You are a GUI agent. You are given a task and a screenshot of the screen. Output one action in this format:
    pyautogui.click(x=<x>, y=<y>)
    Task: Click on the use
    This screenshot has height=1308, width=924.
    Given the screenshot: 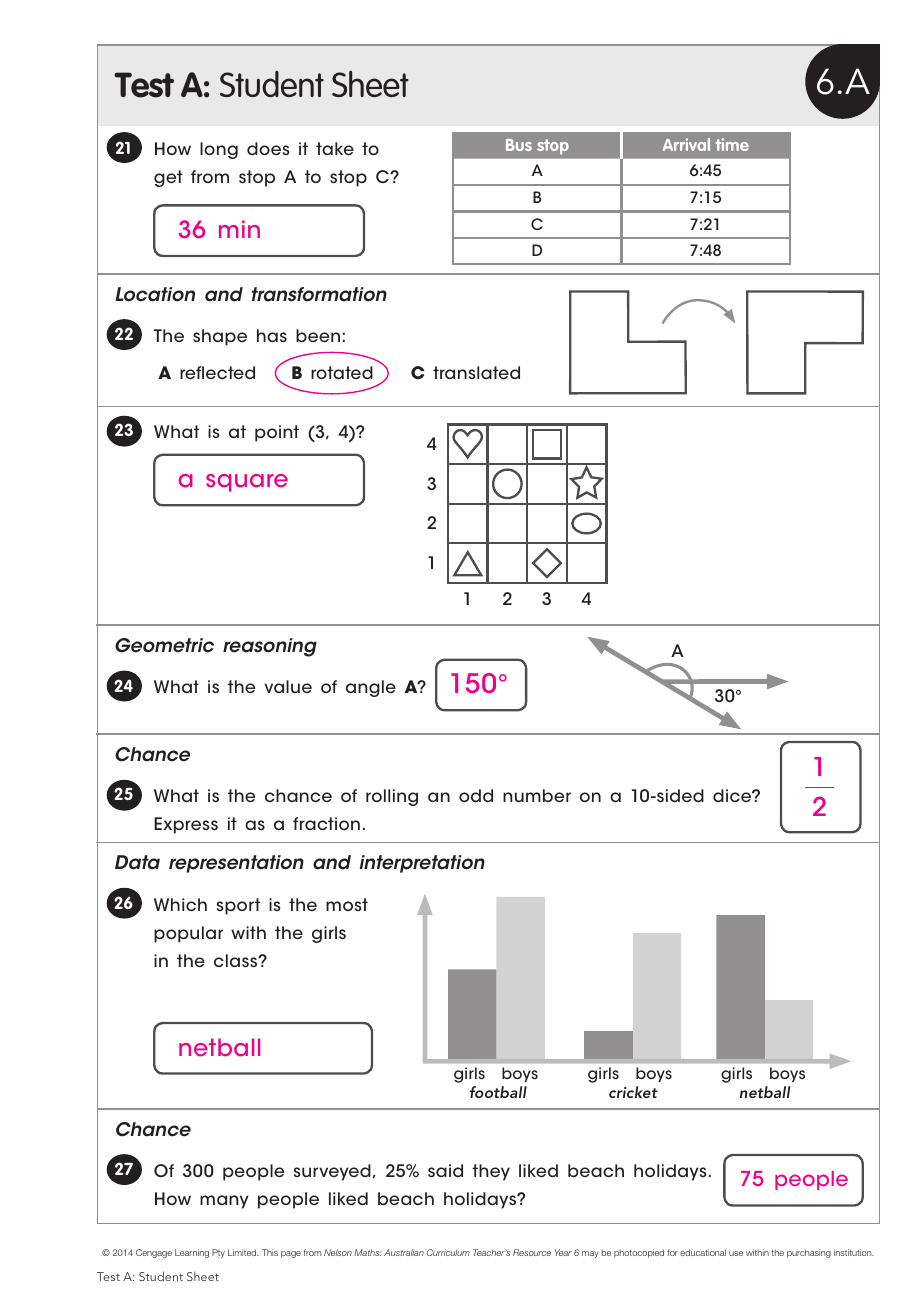 What is the action you would take?
    pyautogui.click(x=736, y=1253)
